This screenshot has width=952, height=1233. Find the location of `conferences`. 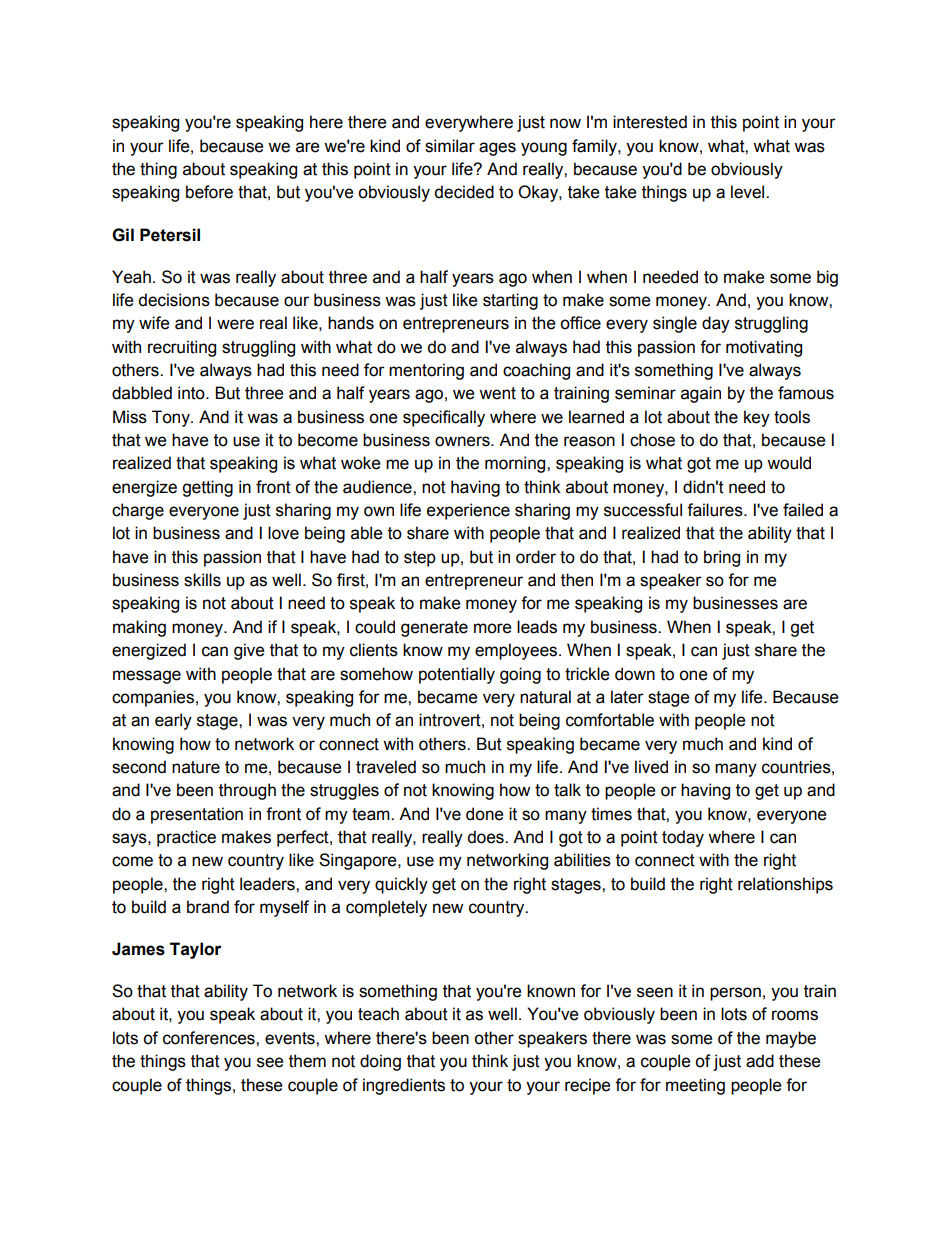

conferences is located at coordinates (210, 1038).
